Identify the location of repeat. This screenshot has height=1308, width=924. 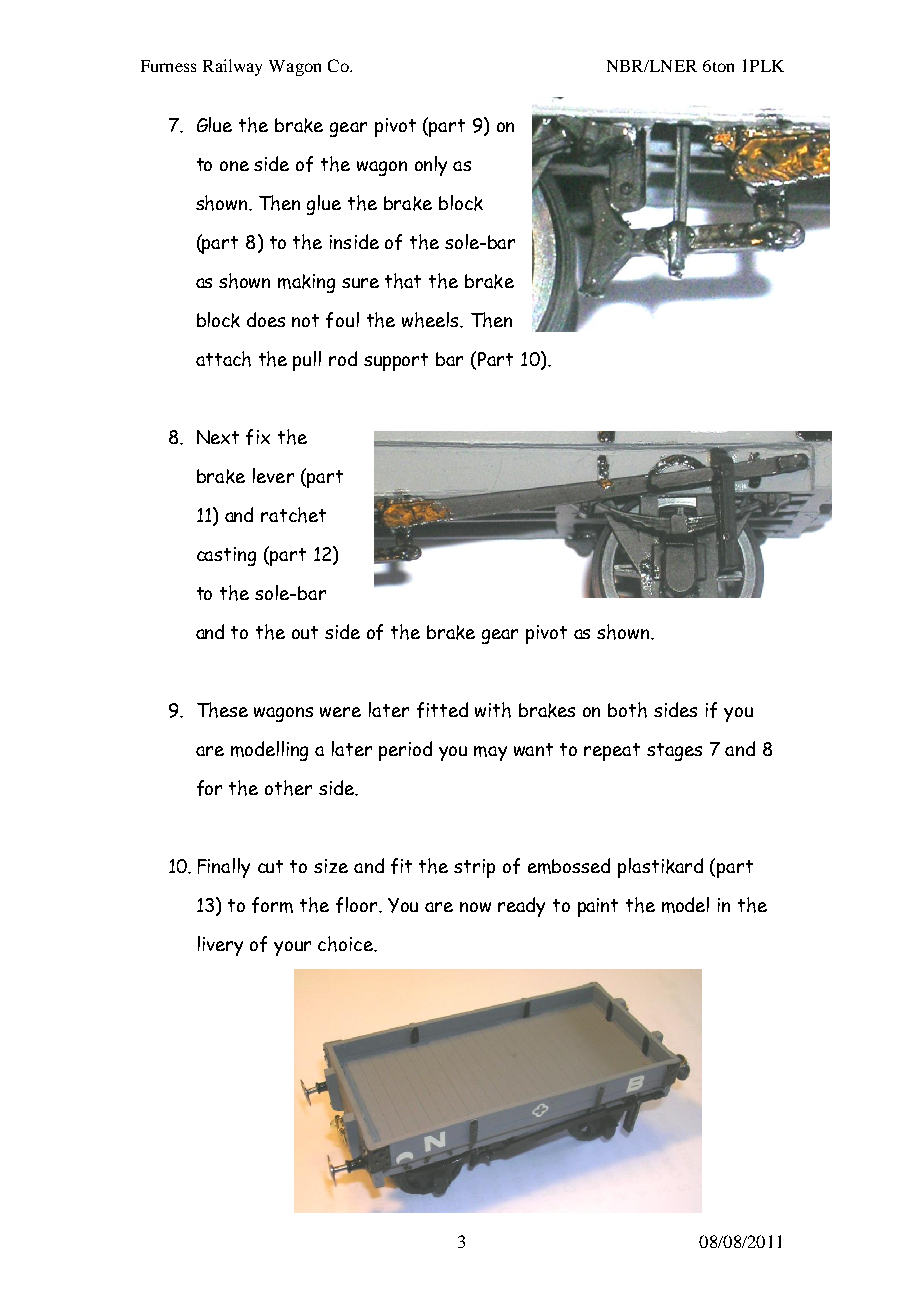
(612, 752).
